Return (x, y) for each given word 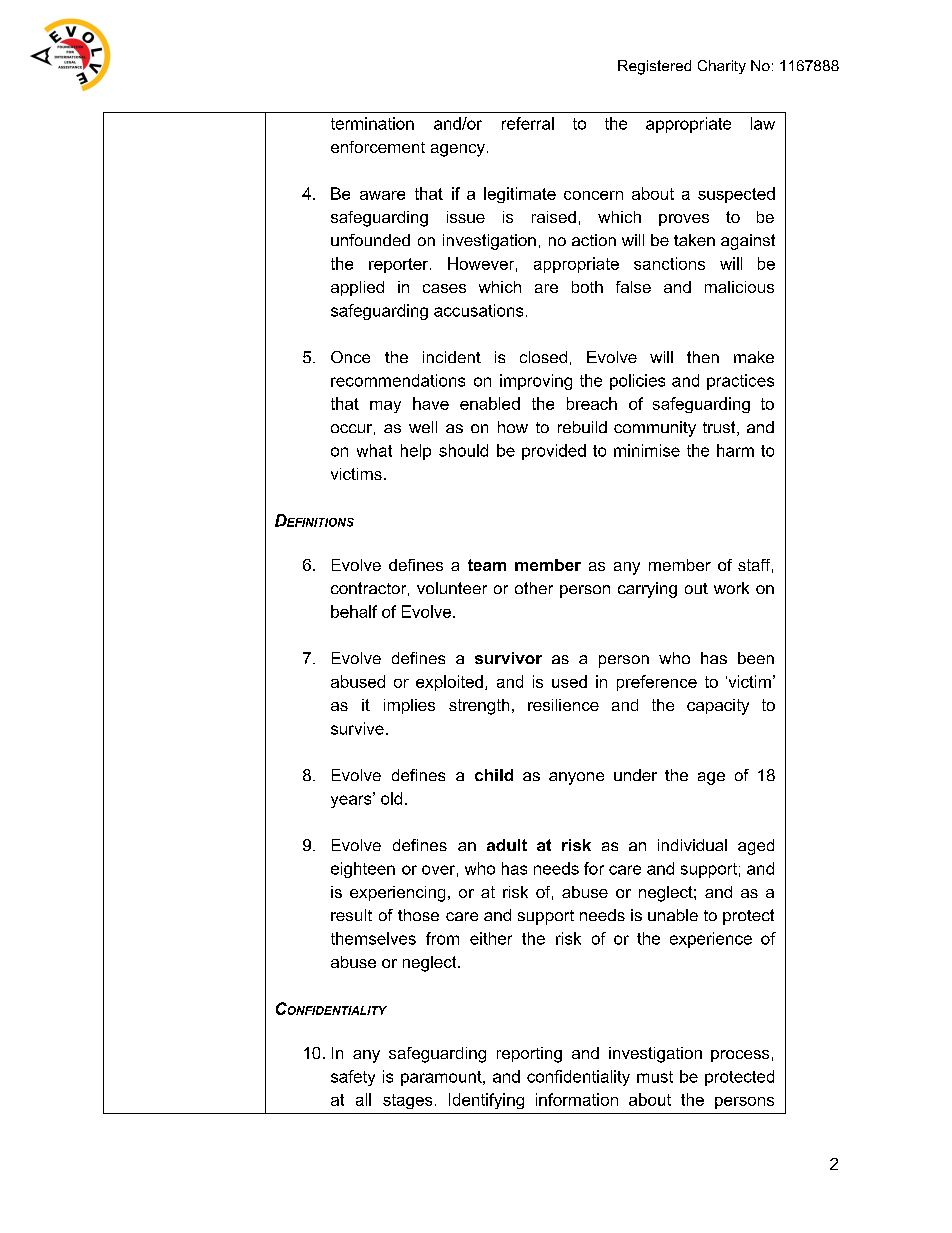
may (385, 407)
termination (372, 123)
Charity (722, 67)
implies (409, 706)
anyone (576, 778)
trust (720, 428)
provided (554, 452)
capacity (718, 707)
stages (407, 1101)
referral (528, 123)
